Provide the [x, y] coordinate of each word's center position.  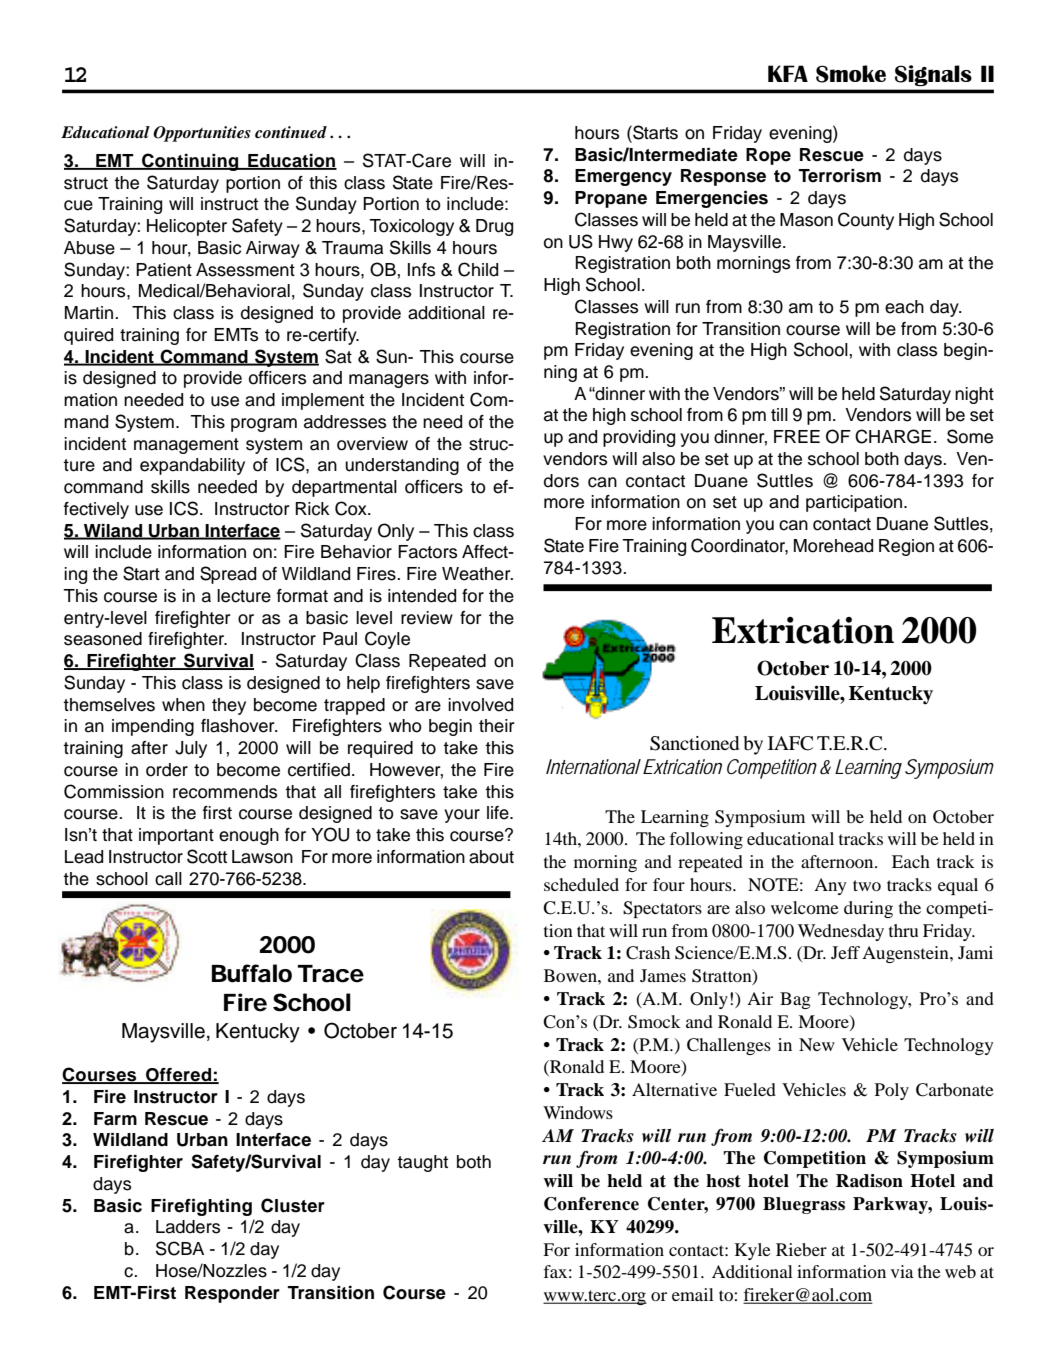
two [867, 885]
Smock [654, 1022]
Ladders [188, 1227]
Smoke [851, 74]
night [974, 395]
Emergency [623, 177]
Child [478, 269]
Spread [228, 575]
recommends [225, 792]
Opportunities [202, 134]
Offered [179, 1076]
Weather [477, 574]
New [817, 1044]
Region [906, 547]
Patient [164, 270]
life [499, 813]
